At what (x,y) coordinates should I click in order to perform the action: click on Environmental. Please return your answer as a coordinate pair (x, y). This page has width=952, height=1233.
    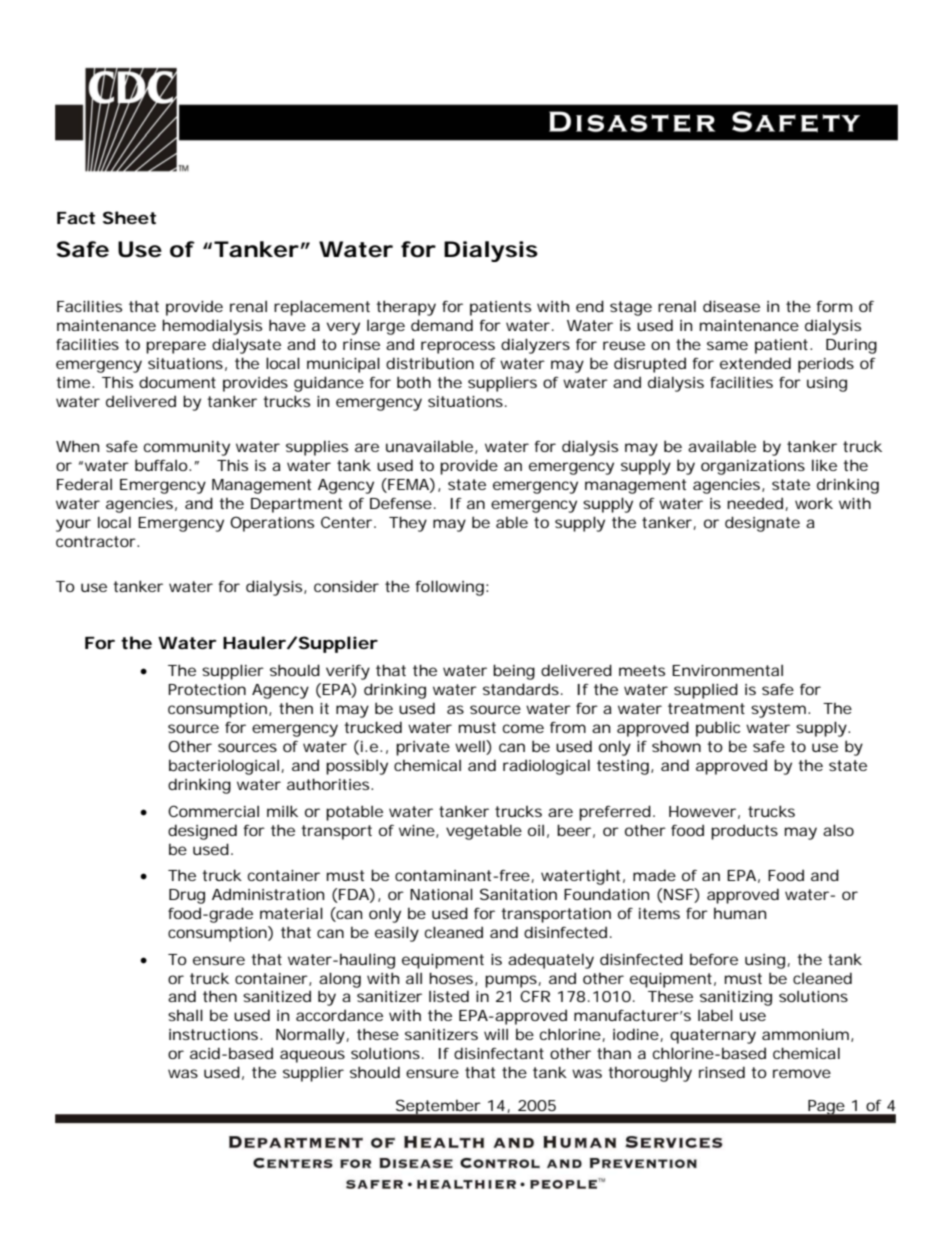
    Looking at the image, I should click on (727, 670).
